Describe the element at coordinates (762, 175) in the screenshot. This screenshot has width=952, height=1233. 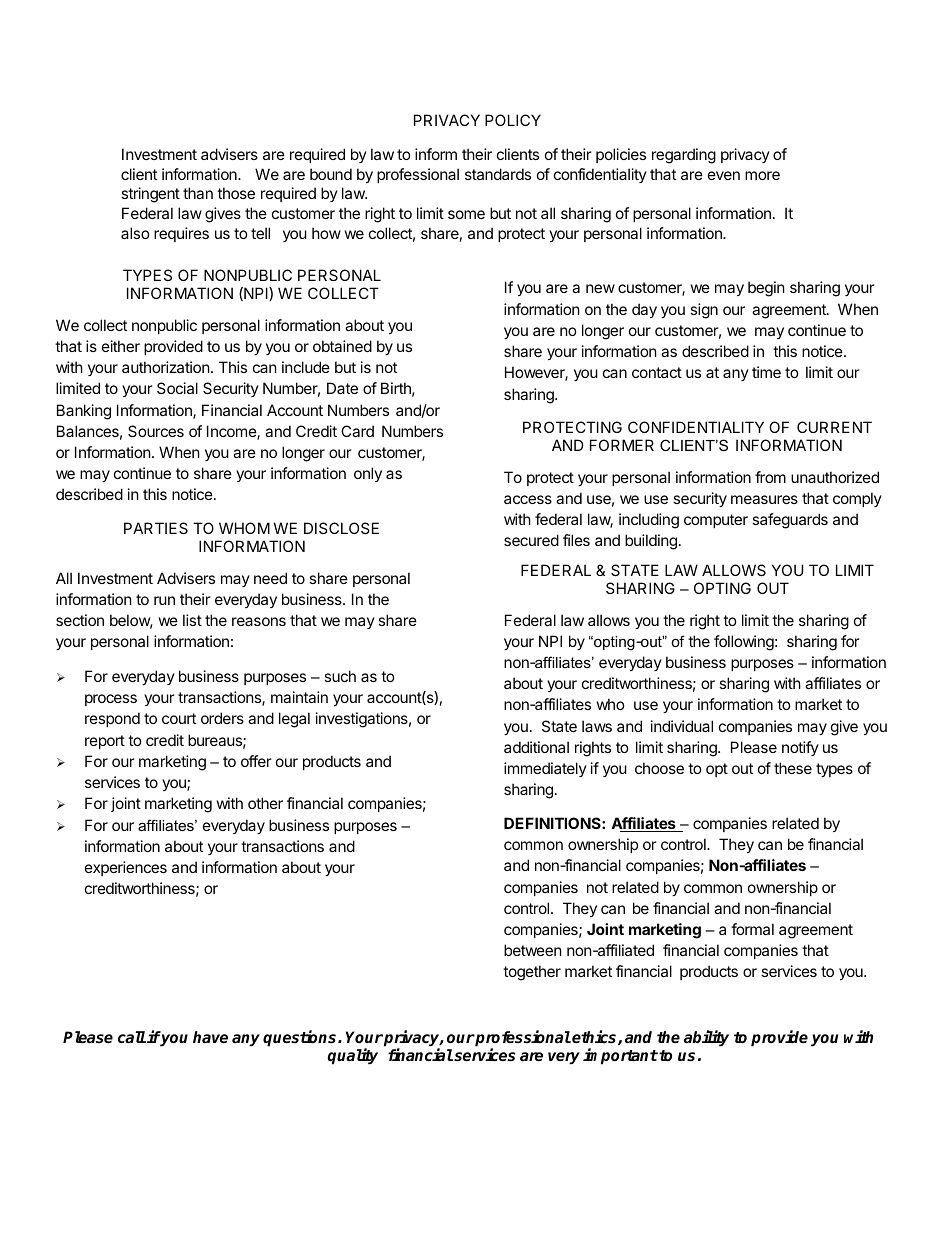
I see `more` at that location.
